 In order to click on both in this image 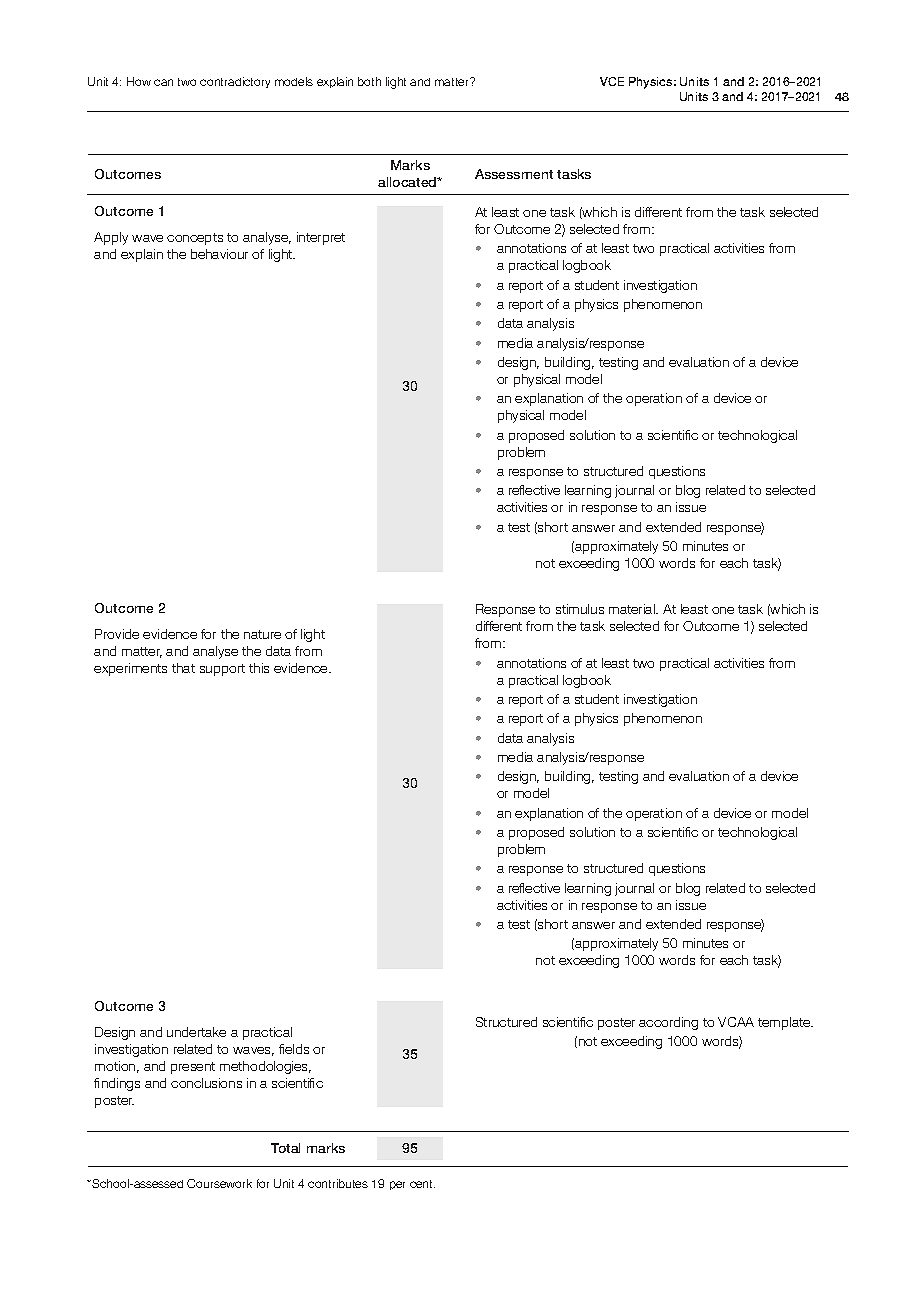, I will do `click(369, 81)`.
